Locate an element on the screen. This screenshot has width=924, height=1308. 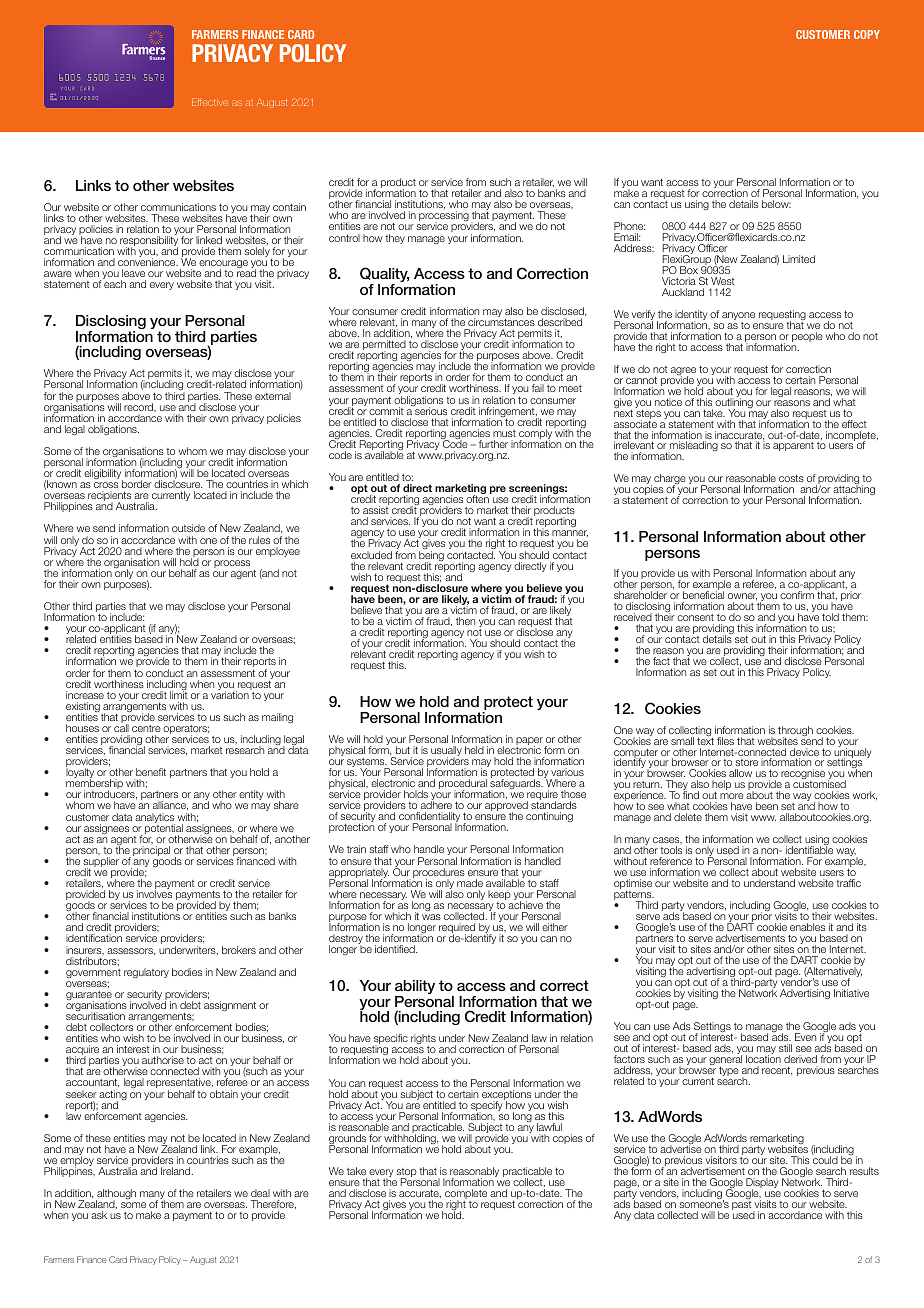
cross is located at coordinates (106, 485).
